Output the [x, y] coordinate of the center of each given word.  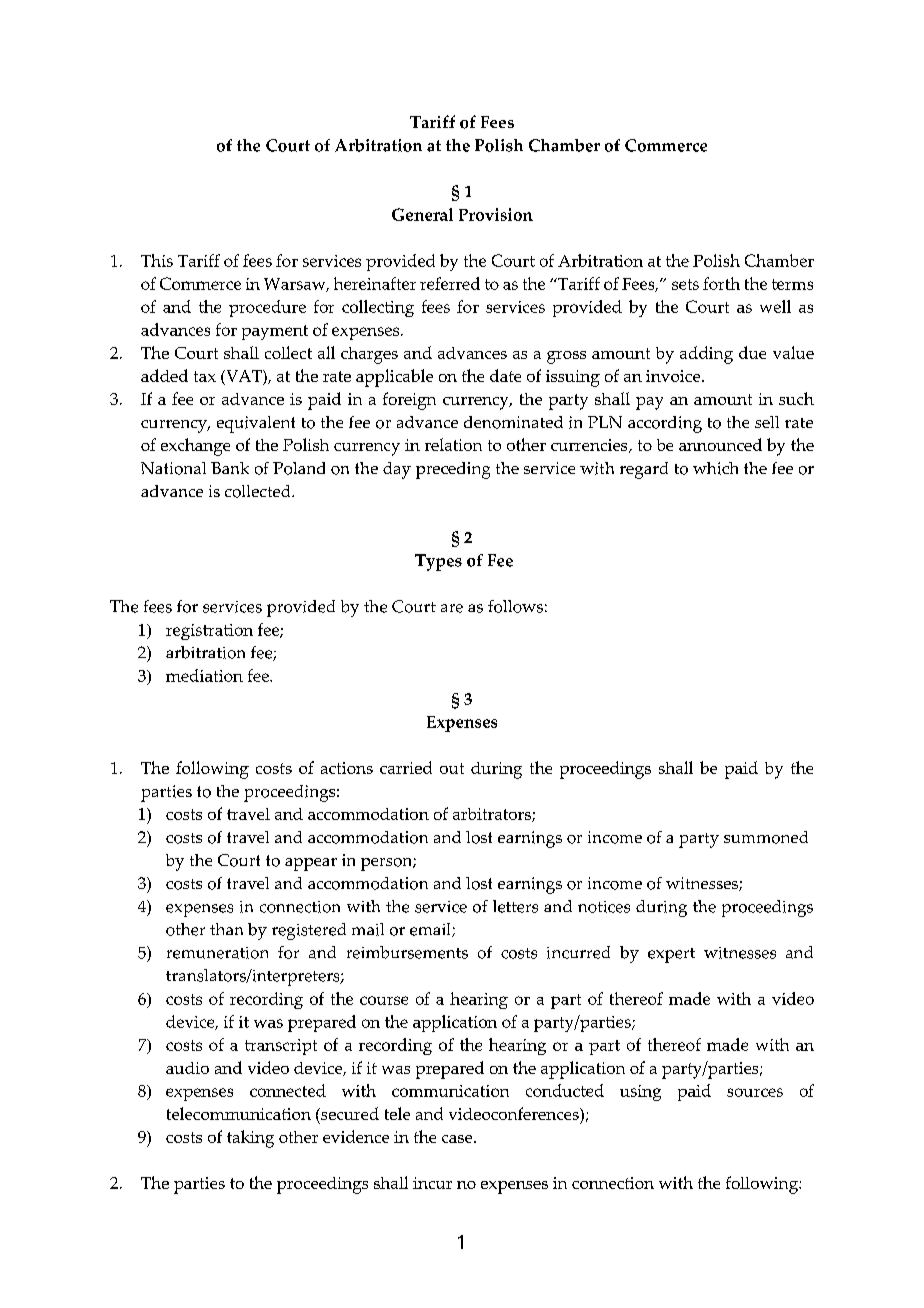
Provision [496, 214]
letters [515, 906]
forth [721, 283]
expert [671, 955]
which [715, 468]
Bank [230, 468]
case [458, 1139]
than [226, 929]
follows [515, 606]
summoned [766, 837]
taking [250, 1139]
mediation [204, 675]
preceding [453, 470]
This [157, 260]
